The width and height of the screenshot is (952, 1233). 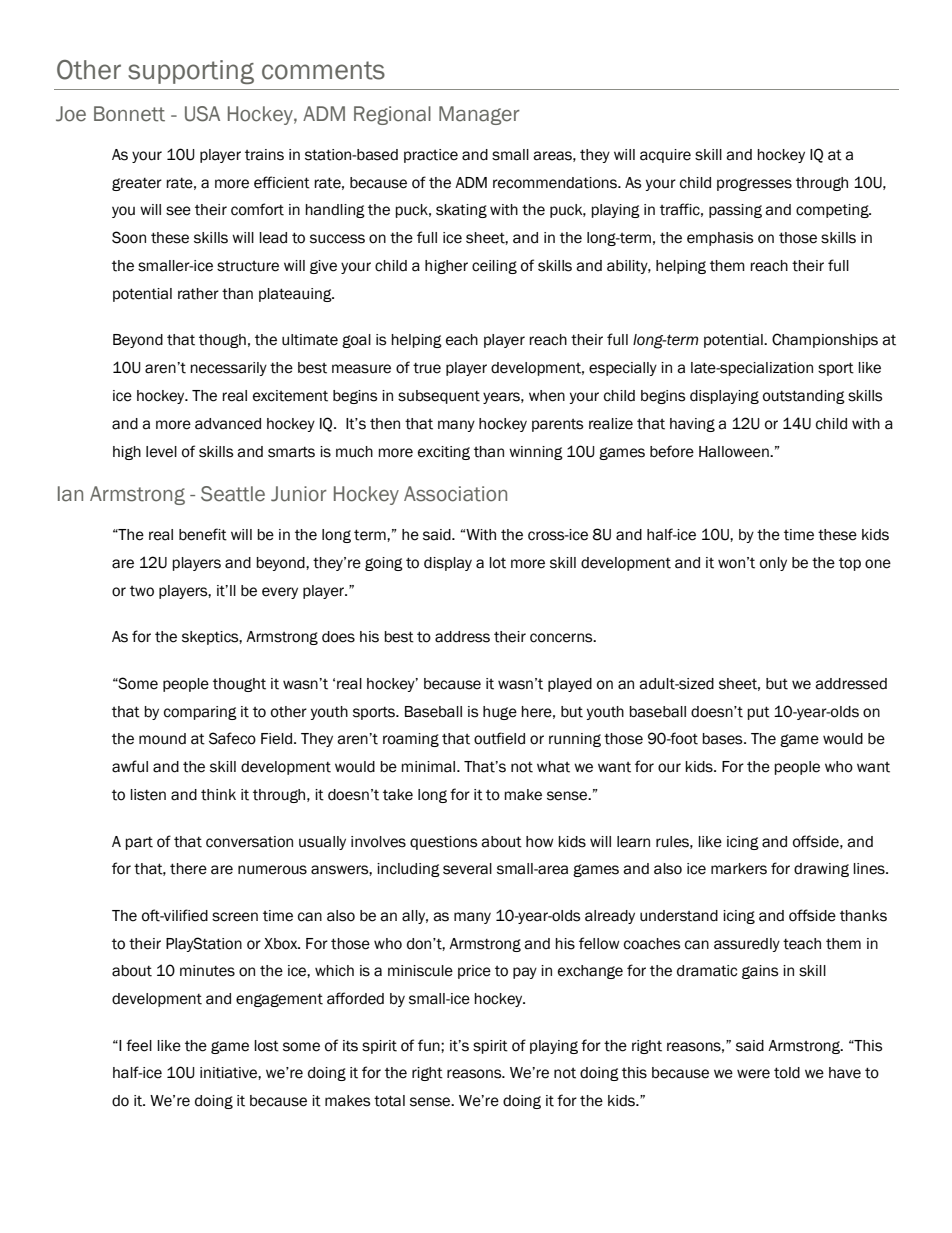 I want to click on level, so click(x=161, y=452).
